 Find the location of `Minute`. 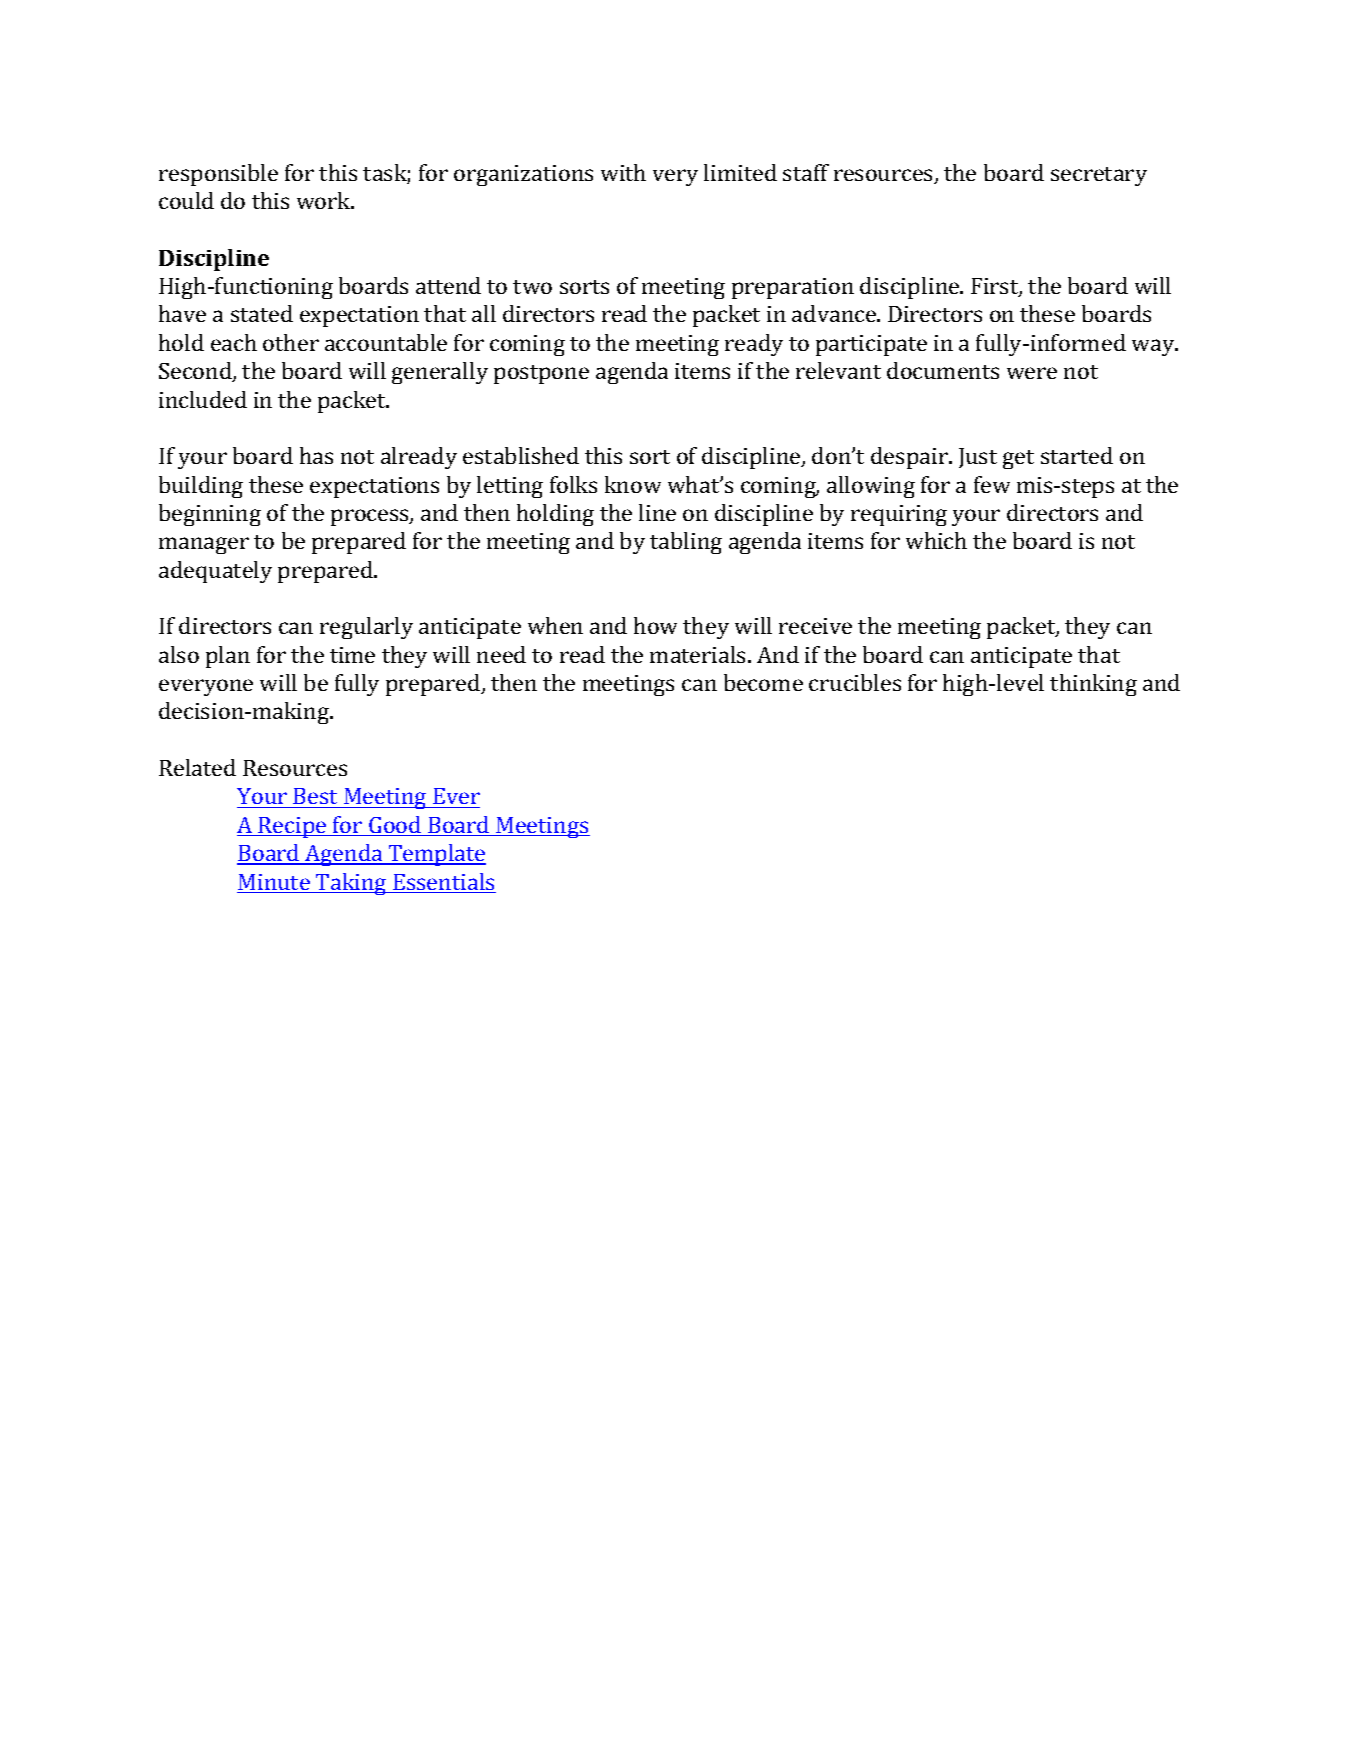

Minute is located at coordinates (274, 883).
